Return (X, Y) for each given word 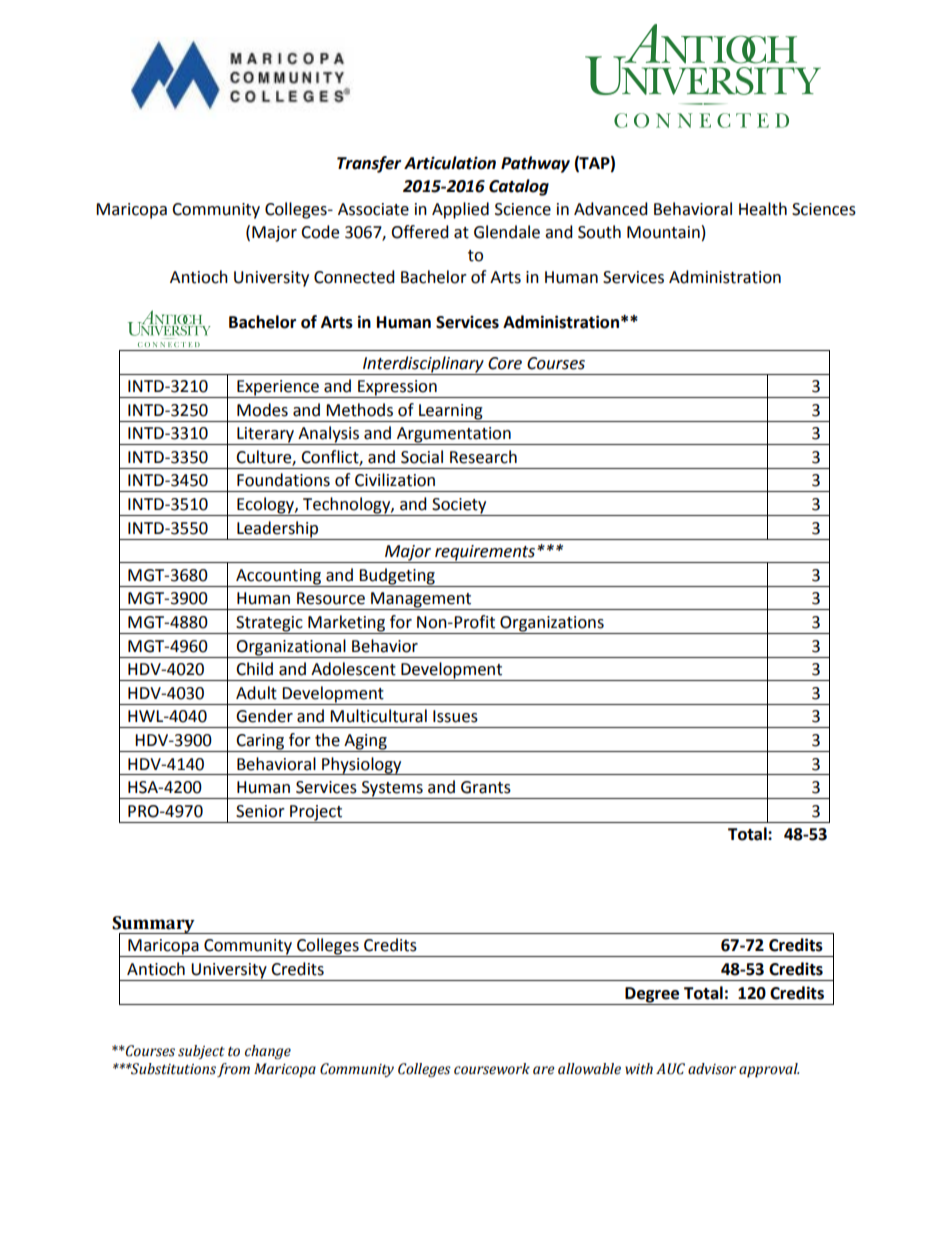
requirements (485, 554)
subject (201, 1052)
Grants (486, 787)
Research (483, 457)
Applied (460, 210)
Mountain (663, 232)
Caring (260, 743)
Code (320, 232)
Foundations (283, 480)
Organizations (552, 625)
